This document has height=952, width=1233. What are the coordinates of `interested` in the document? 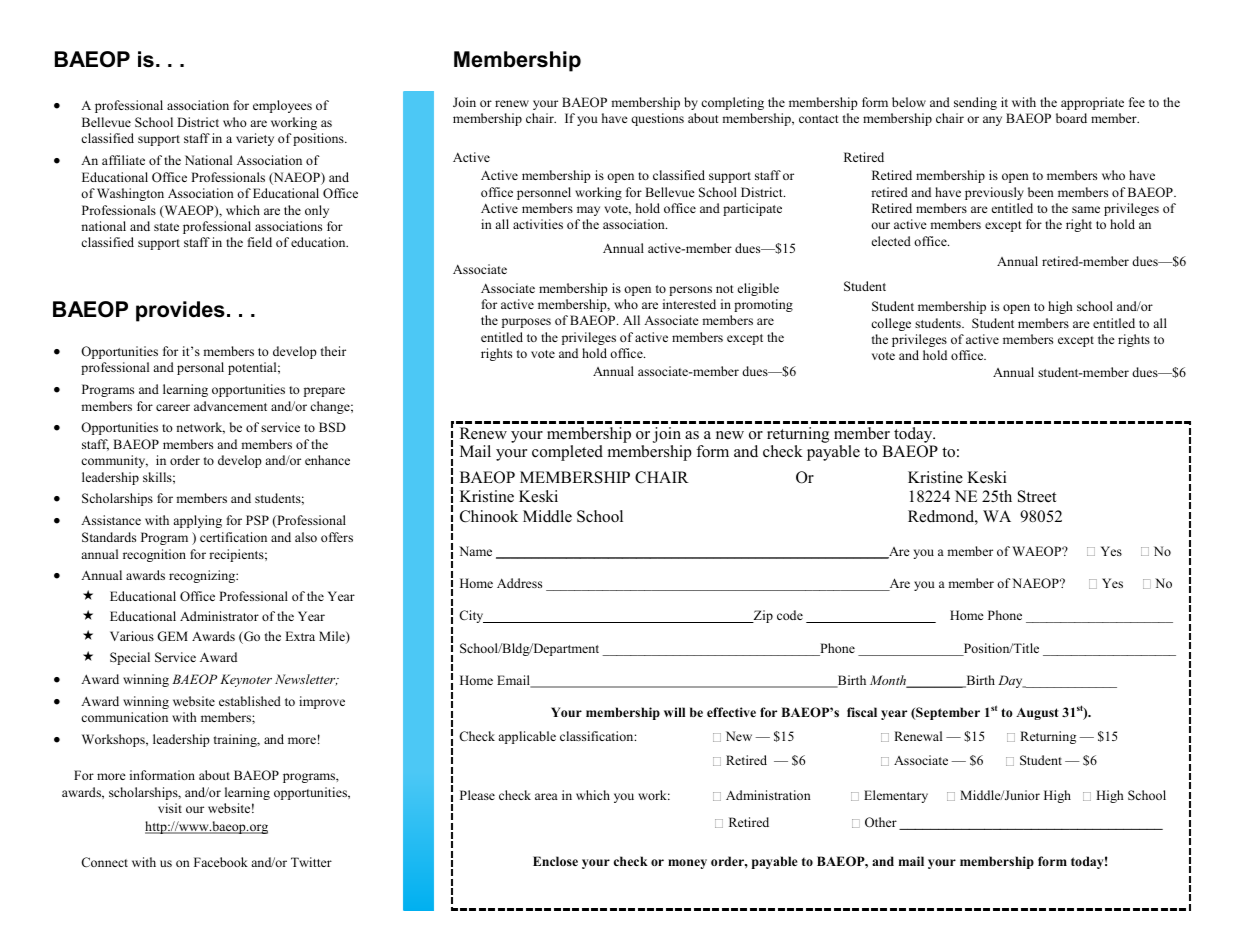 It's located at (689, 304).
